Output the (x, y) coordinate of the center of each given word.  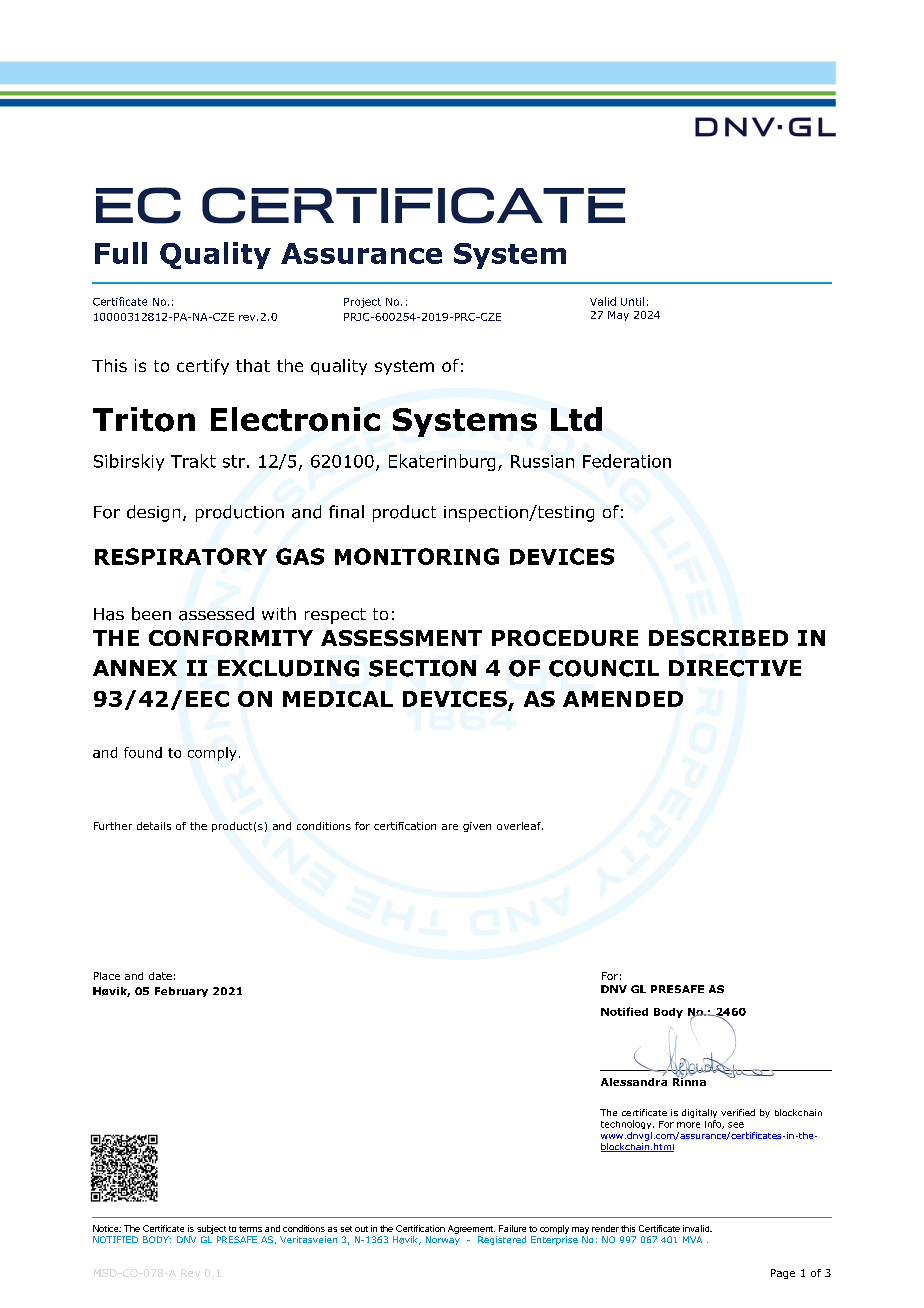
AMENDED (623, 699)
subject (211, 1229)
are (450, 827)
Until (632, 301)
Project (362, 303)
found (143, 752)
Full (121, 253)
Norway (443, 1240)
